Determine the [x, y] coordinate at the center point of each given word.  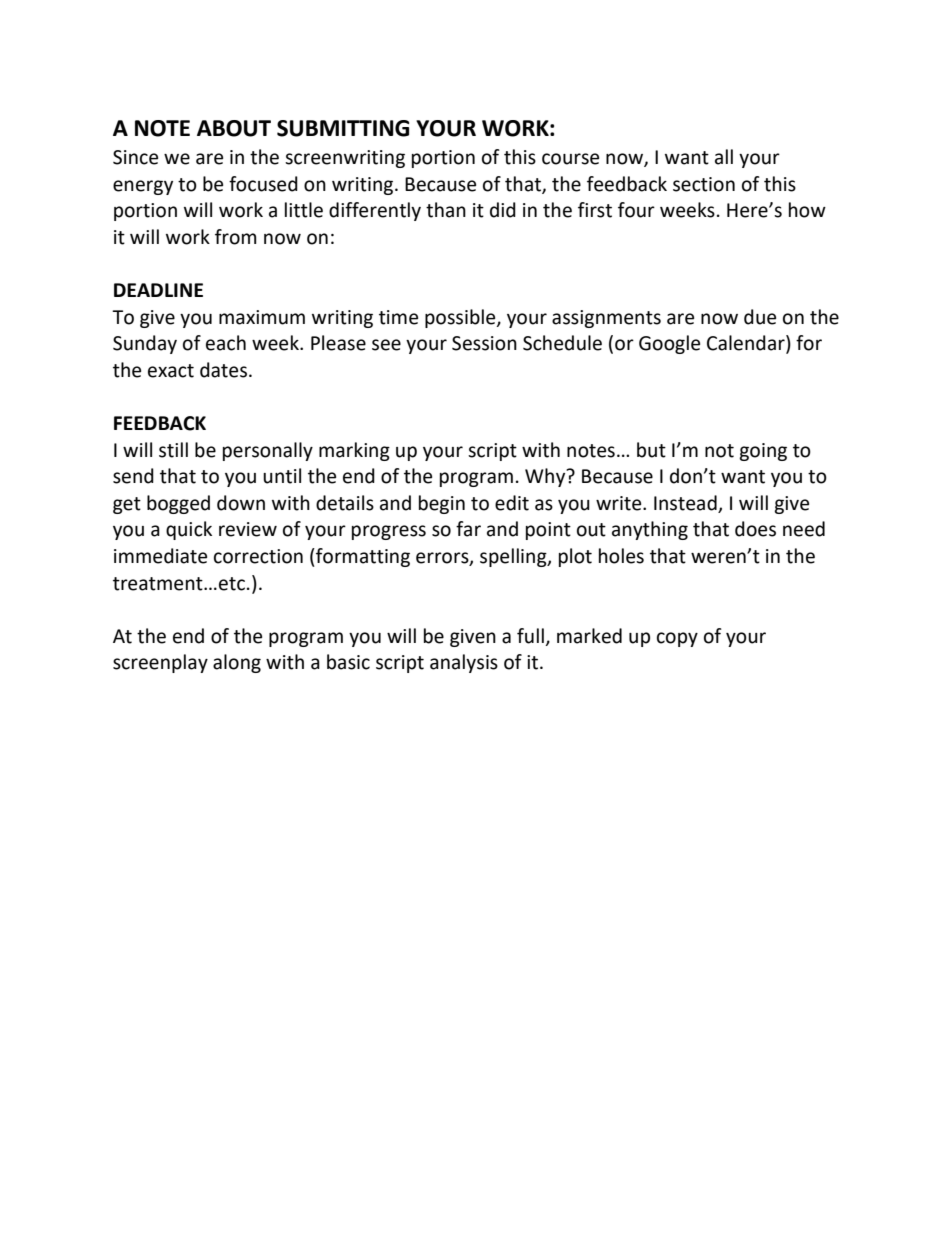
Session [484, 343]
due [760, 317]
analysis [464, 663]
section [704, 184]
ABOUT [234, 128]
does [755, 529]
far [468, 529]
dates [223, 370]
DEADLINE [158, 290]
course [570, 159]
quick [189, 530]
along [237, 663]
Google [669, 344]
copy [677, 639]
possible [461, 318]
